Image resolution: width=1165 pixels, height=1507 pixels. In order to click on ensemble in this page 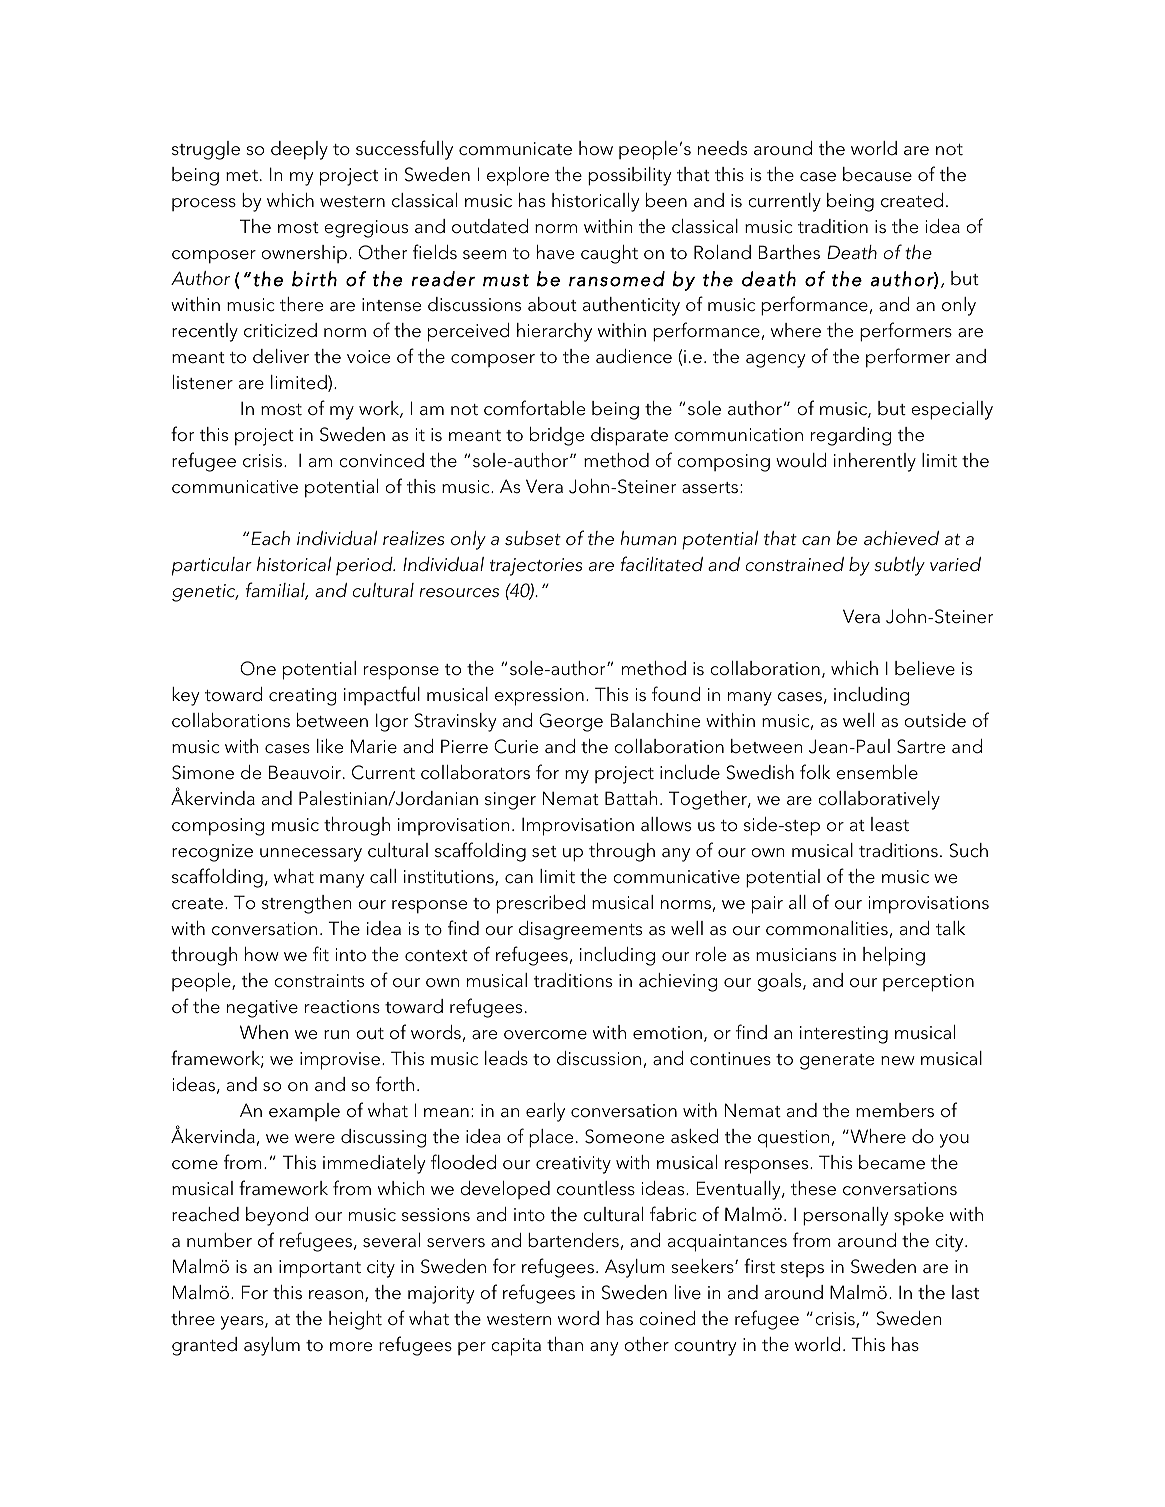, I will do `click(877, 772)`.
